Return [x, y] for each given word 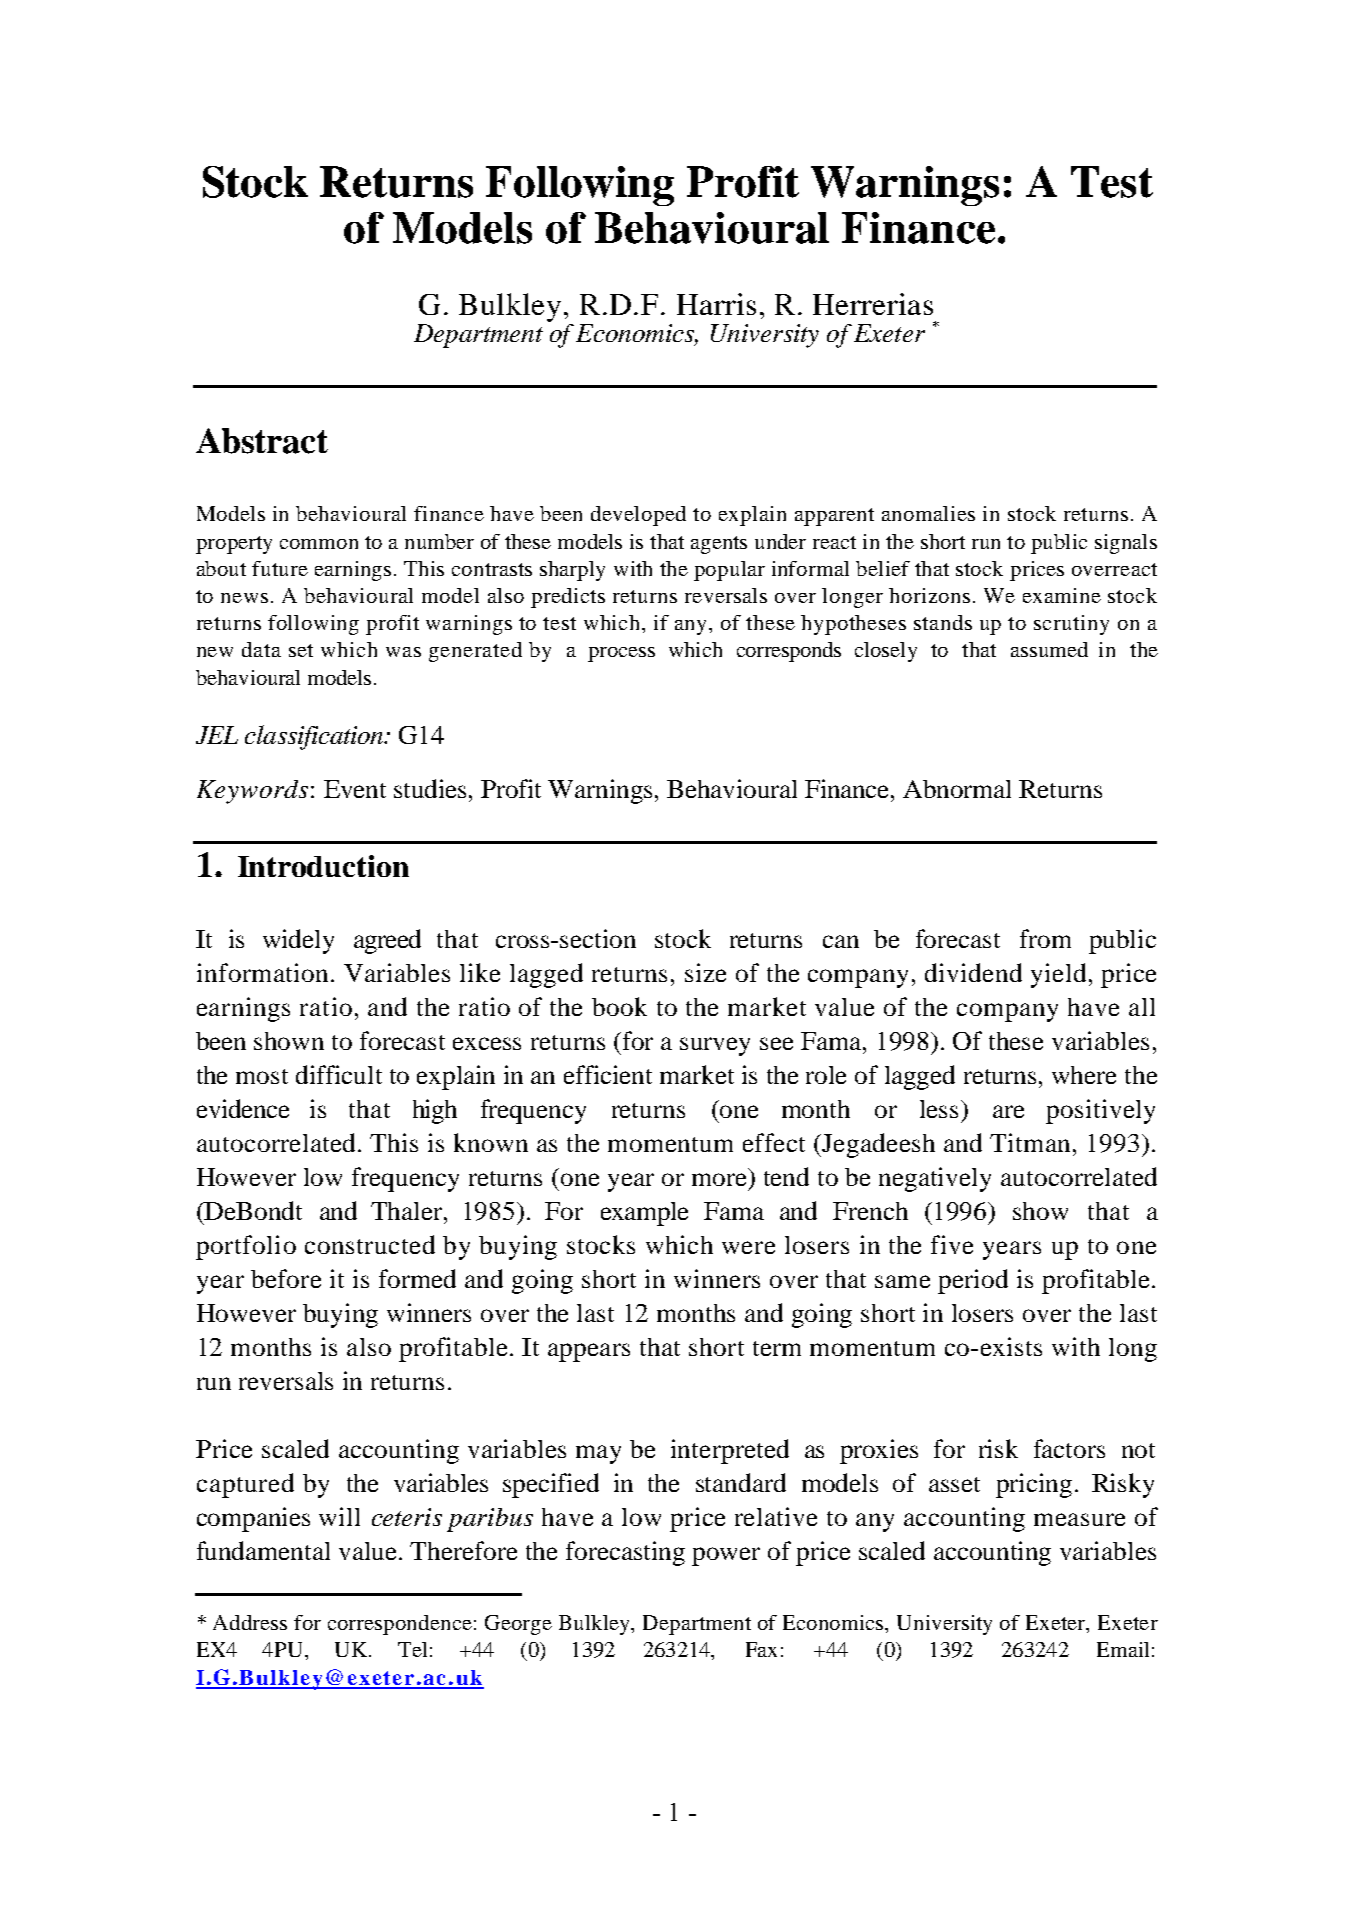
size [705, 972]
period [973, 1281]
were [748, 1247]
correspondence [400, 1625]
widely [298, 941]
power [726, 1556]
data [261, 649]
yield [1058, 975]
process [621, 654]
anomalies [928, 513]
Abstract [262, 441]
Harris [716, 304]
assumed [1049, 649]
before [286, 1278]
